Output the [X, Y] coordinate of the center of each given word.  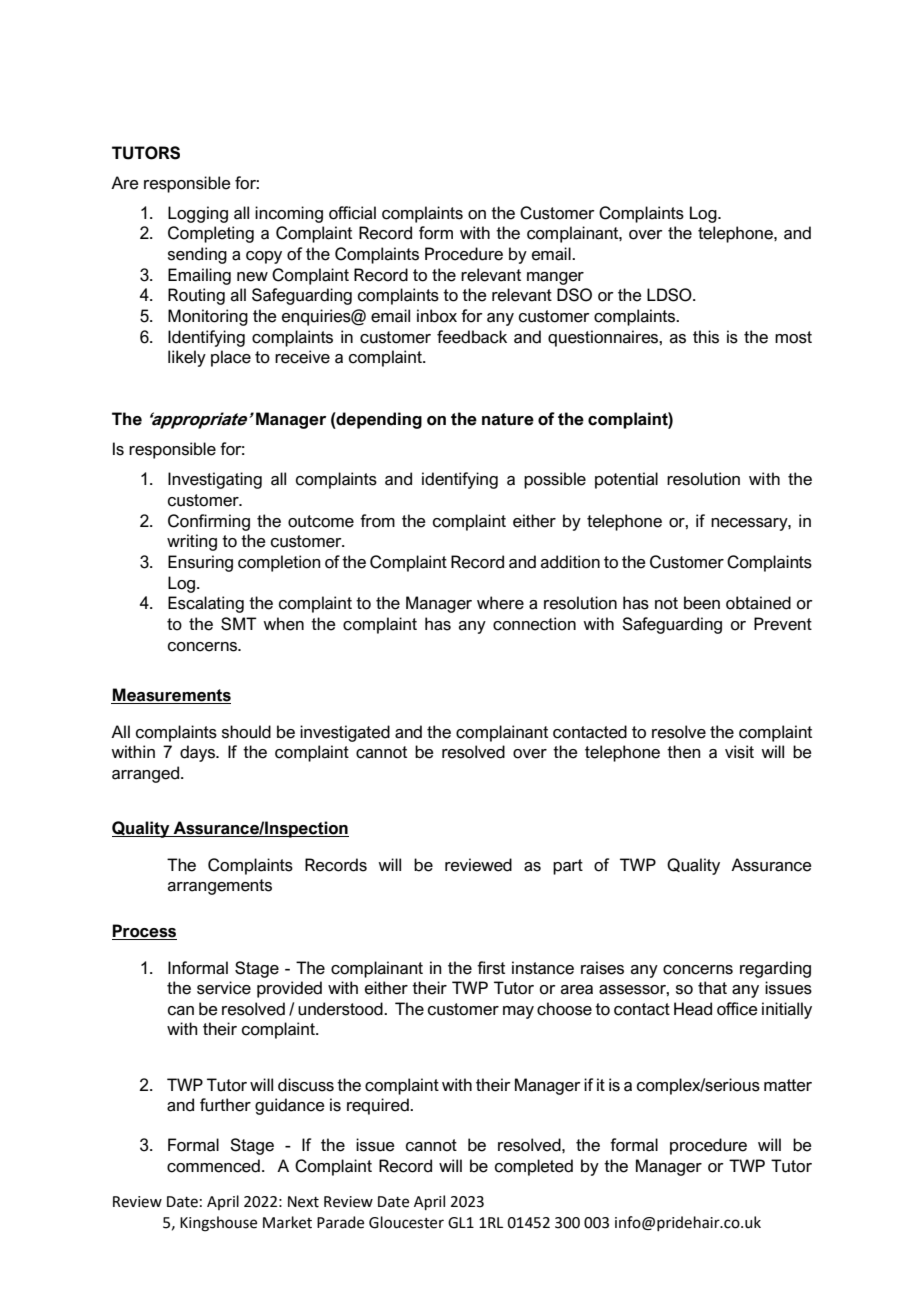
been [702, 603]
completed [534, 1167]
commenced [213, 1166]
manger [555, 278]
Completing [211, 234]
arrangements [220, 887]
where [500, 603]
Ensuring [200, 563]
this [706, 337]
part [568, 867]
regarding [775, 969]
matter [788, 1085]
